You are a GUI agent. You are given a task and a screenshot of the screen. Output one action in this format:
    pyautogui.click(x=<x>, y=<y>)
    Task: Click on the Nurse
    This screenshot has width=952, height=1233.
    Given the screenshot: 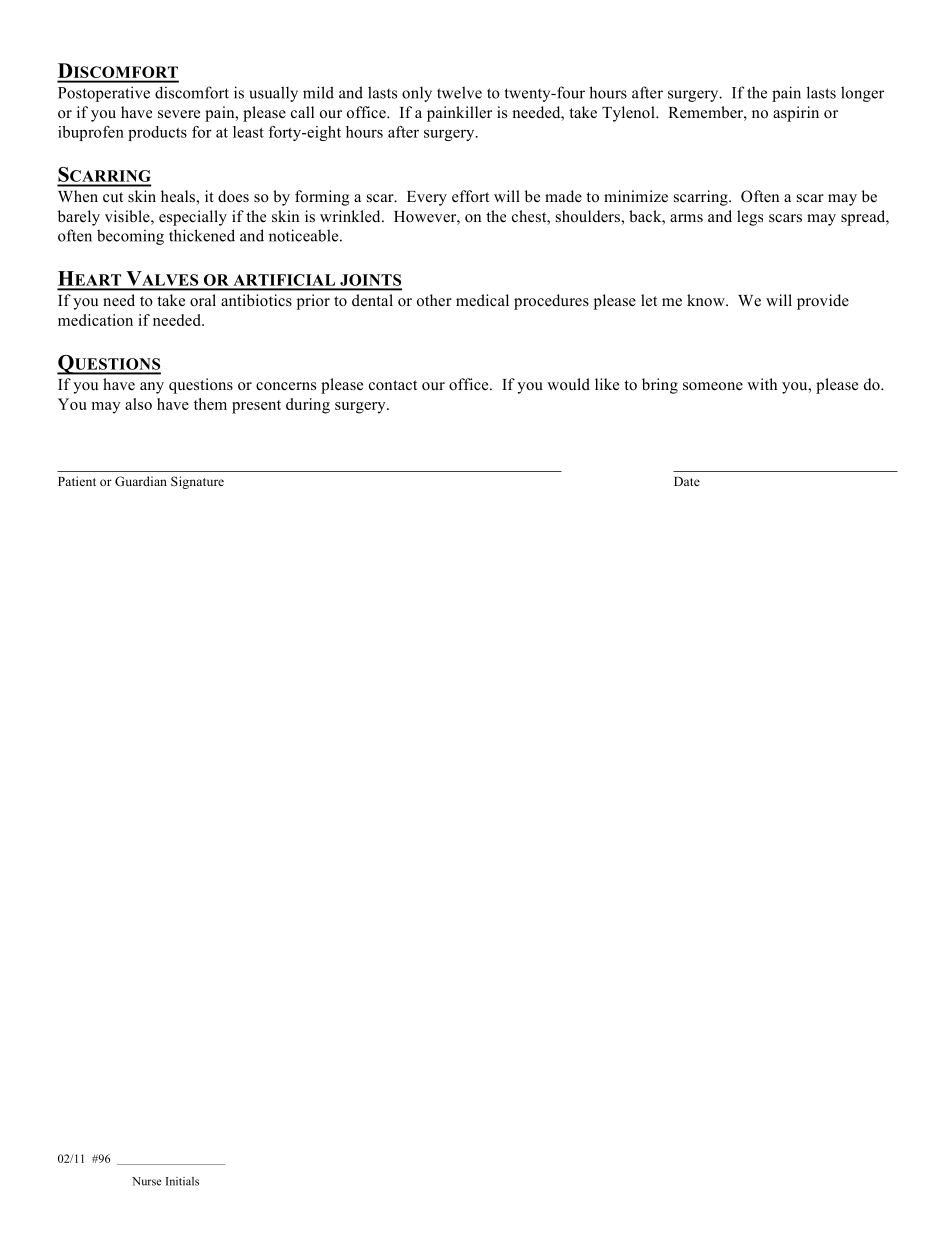 What is the action you would take?
    pyautogui.click(x=147, y=1181)
